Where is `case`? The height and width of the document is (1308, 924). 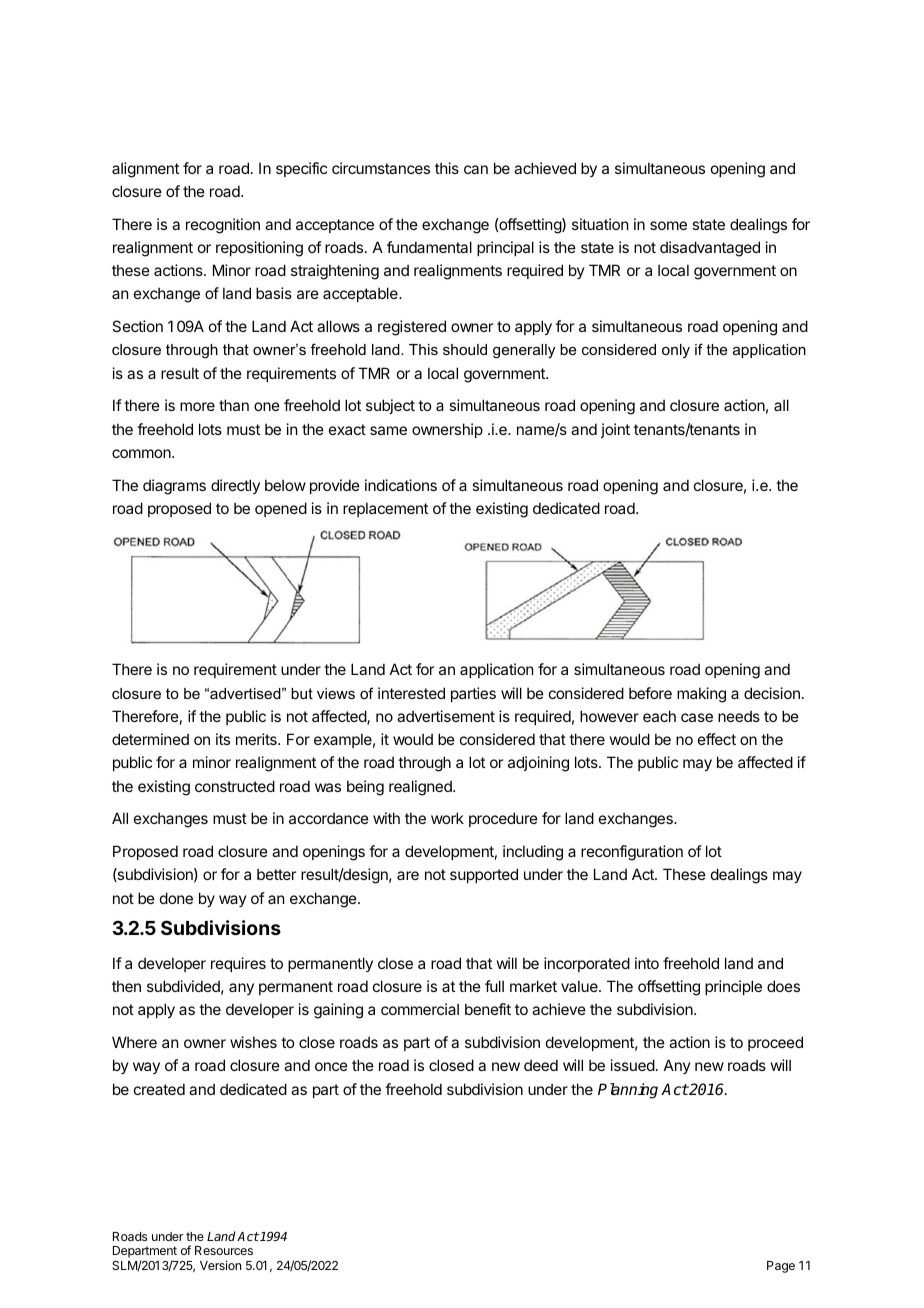
case is located at coordinates (697, 717).
